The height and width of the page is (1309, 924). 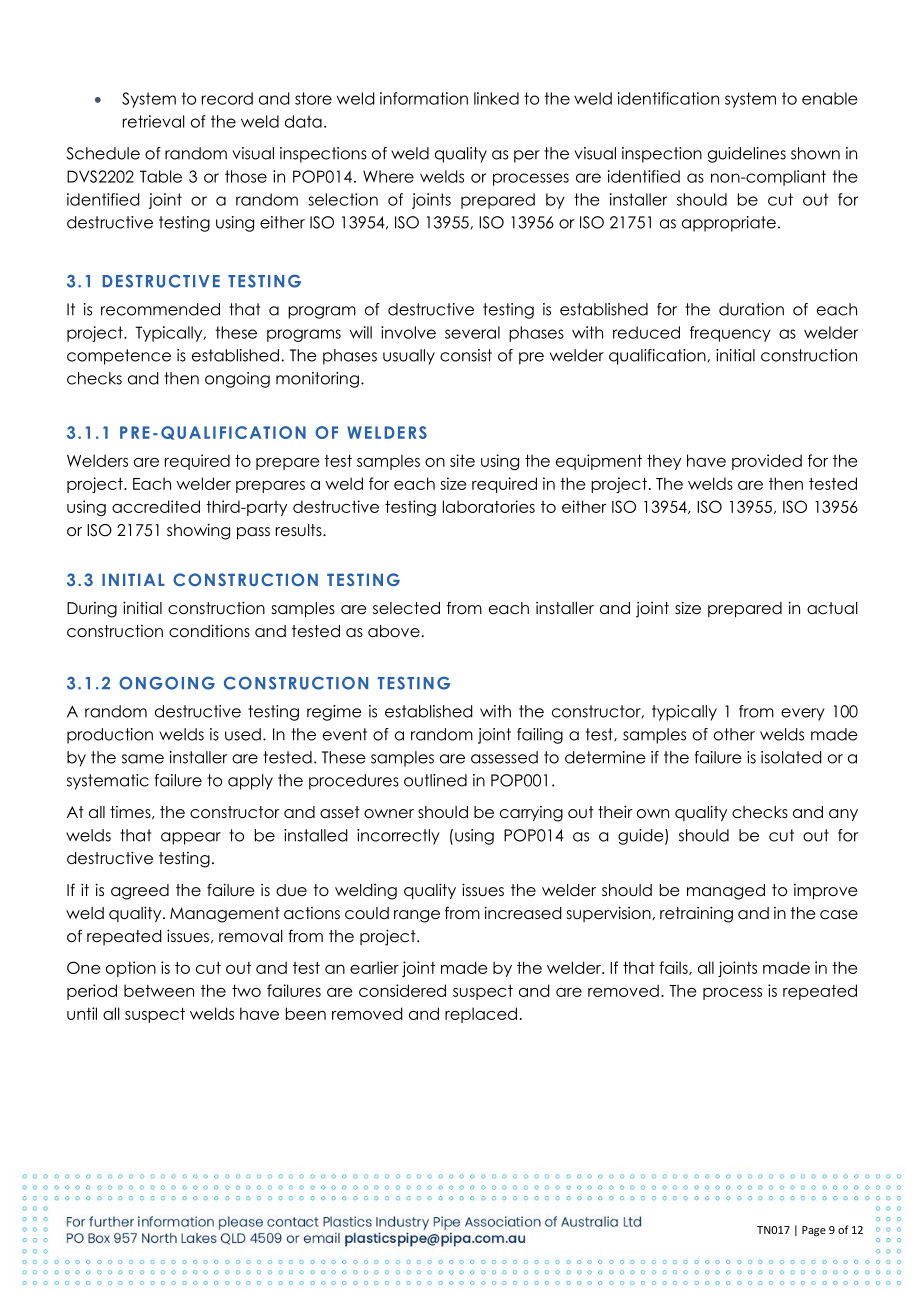 What do you see at coordinates (82, 1013) in the page?
I see `until` at bounding box center [82, 1013].
